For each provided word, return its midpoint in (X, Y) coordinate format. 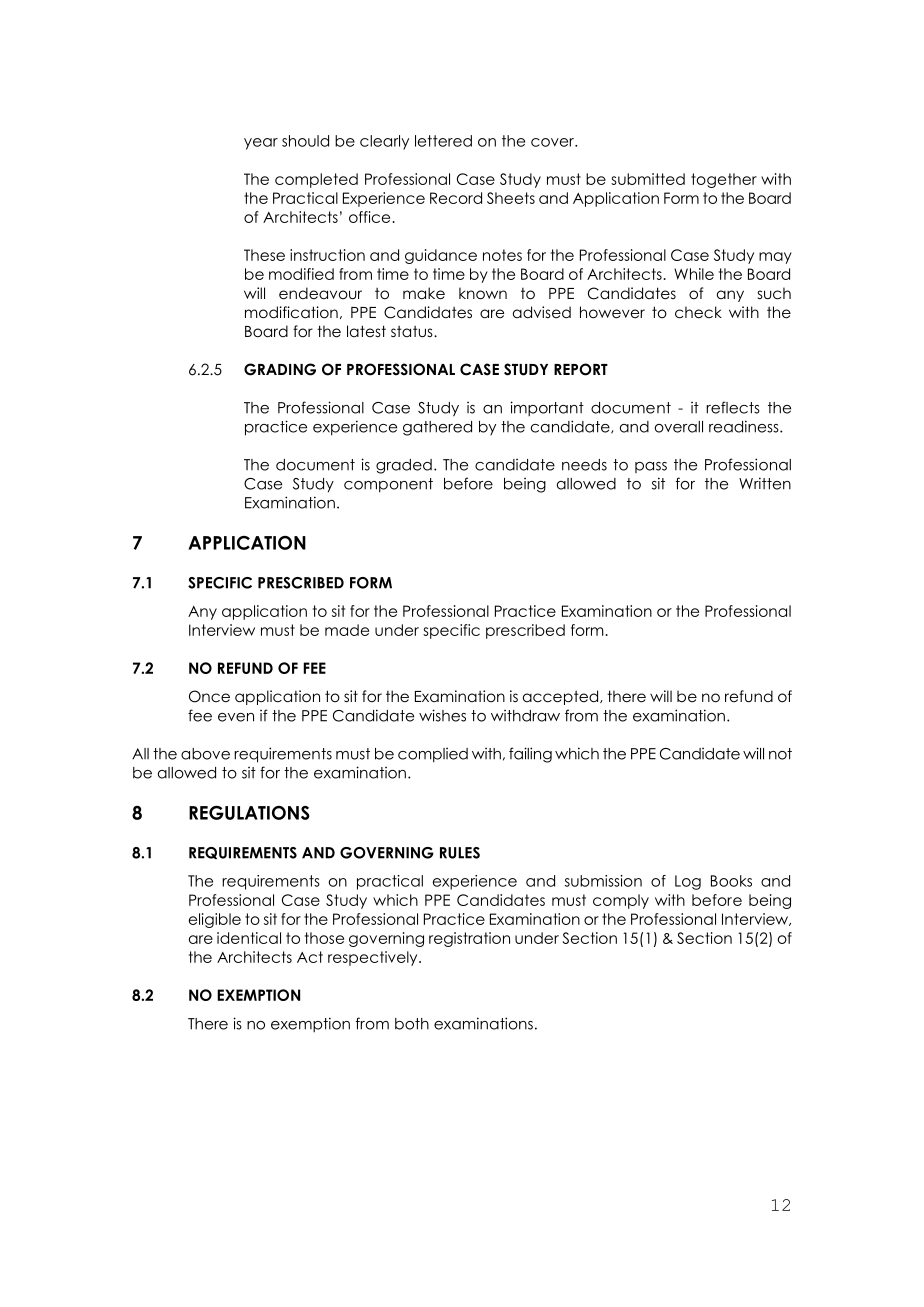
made (347, 630)
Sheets (511, 198)
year (261, 144)
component (388, 485)
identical (249, 938)
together (724, 180)
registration (469, 939)
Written (765, 483)
